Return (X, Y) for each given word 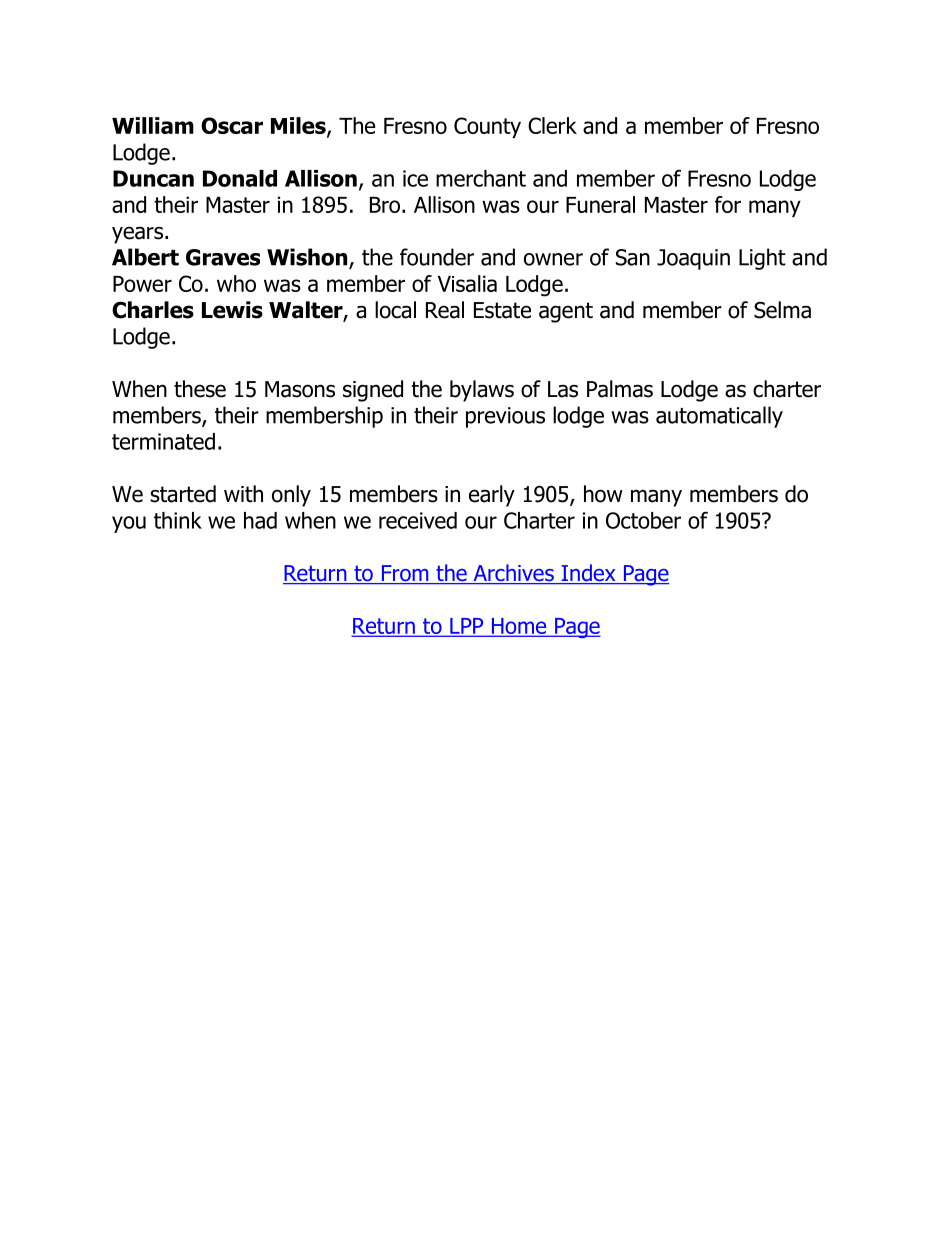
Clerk (552, 125)
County (487, 127)
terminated (163, 441)
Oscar (232, 125)
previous (505, 417)
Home (519, 627)
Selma (782, 310)
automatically (719, 417)
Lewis (232, 310)
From (405, 574)
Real (445, 310)
